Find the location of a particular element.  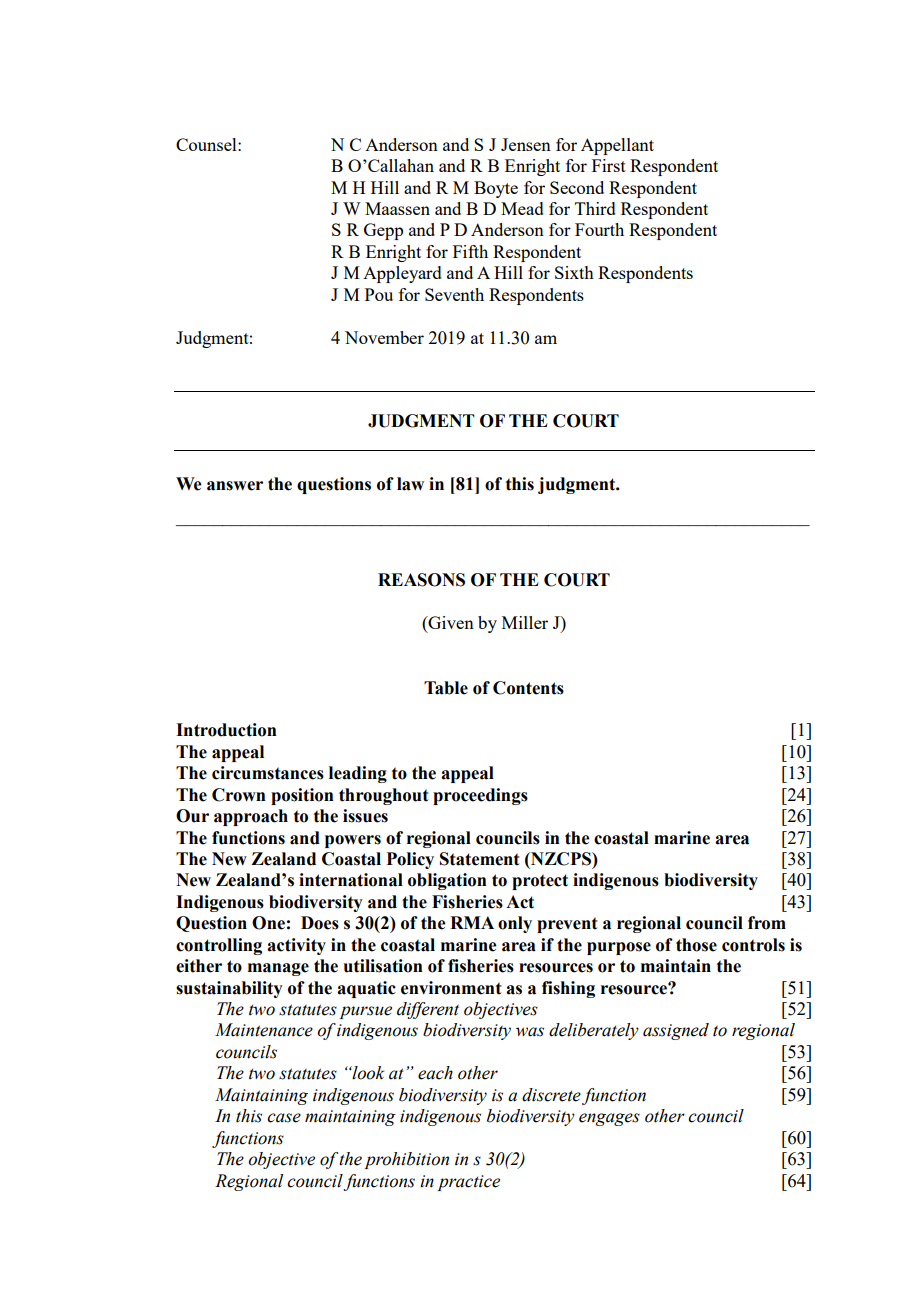

law is located at coordinates (410, 484).
